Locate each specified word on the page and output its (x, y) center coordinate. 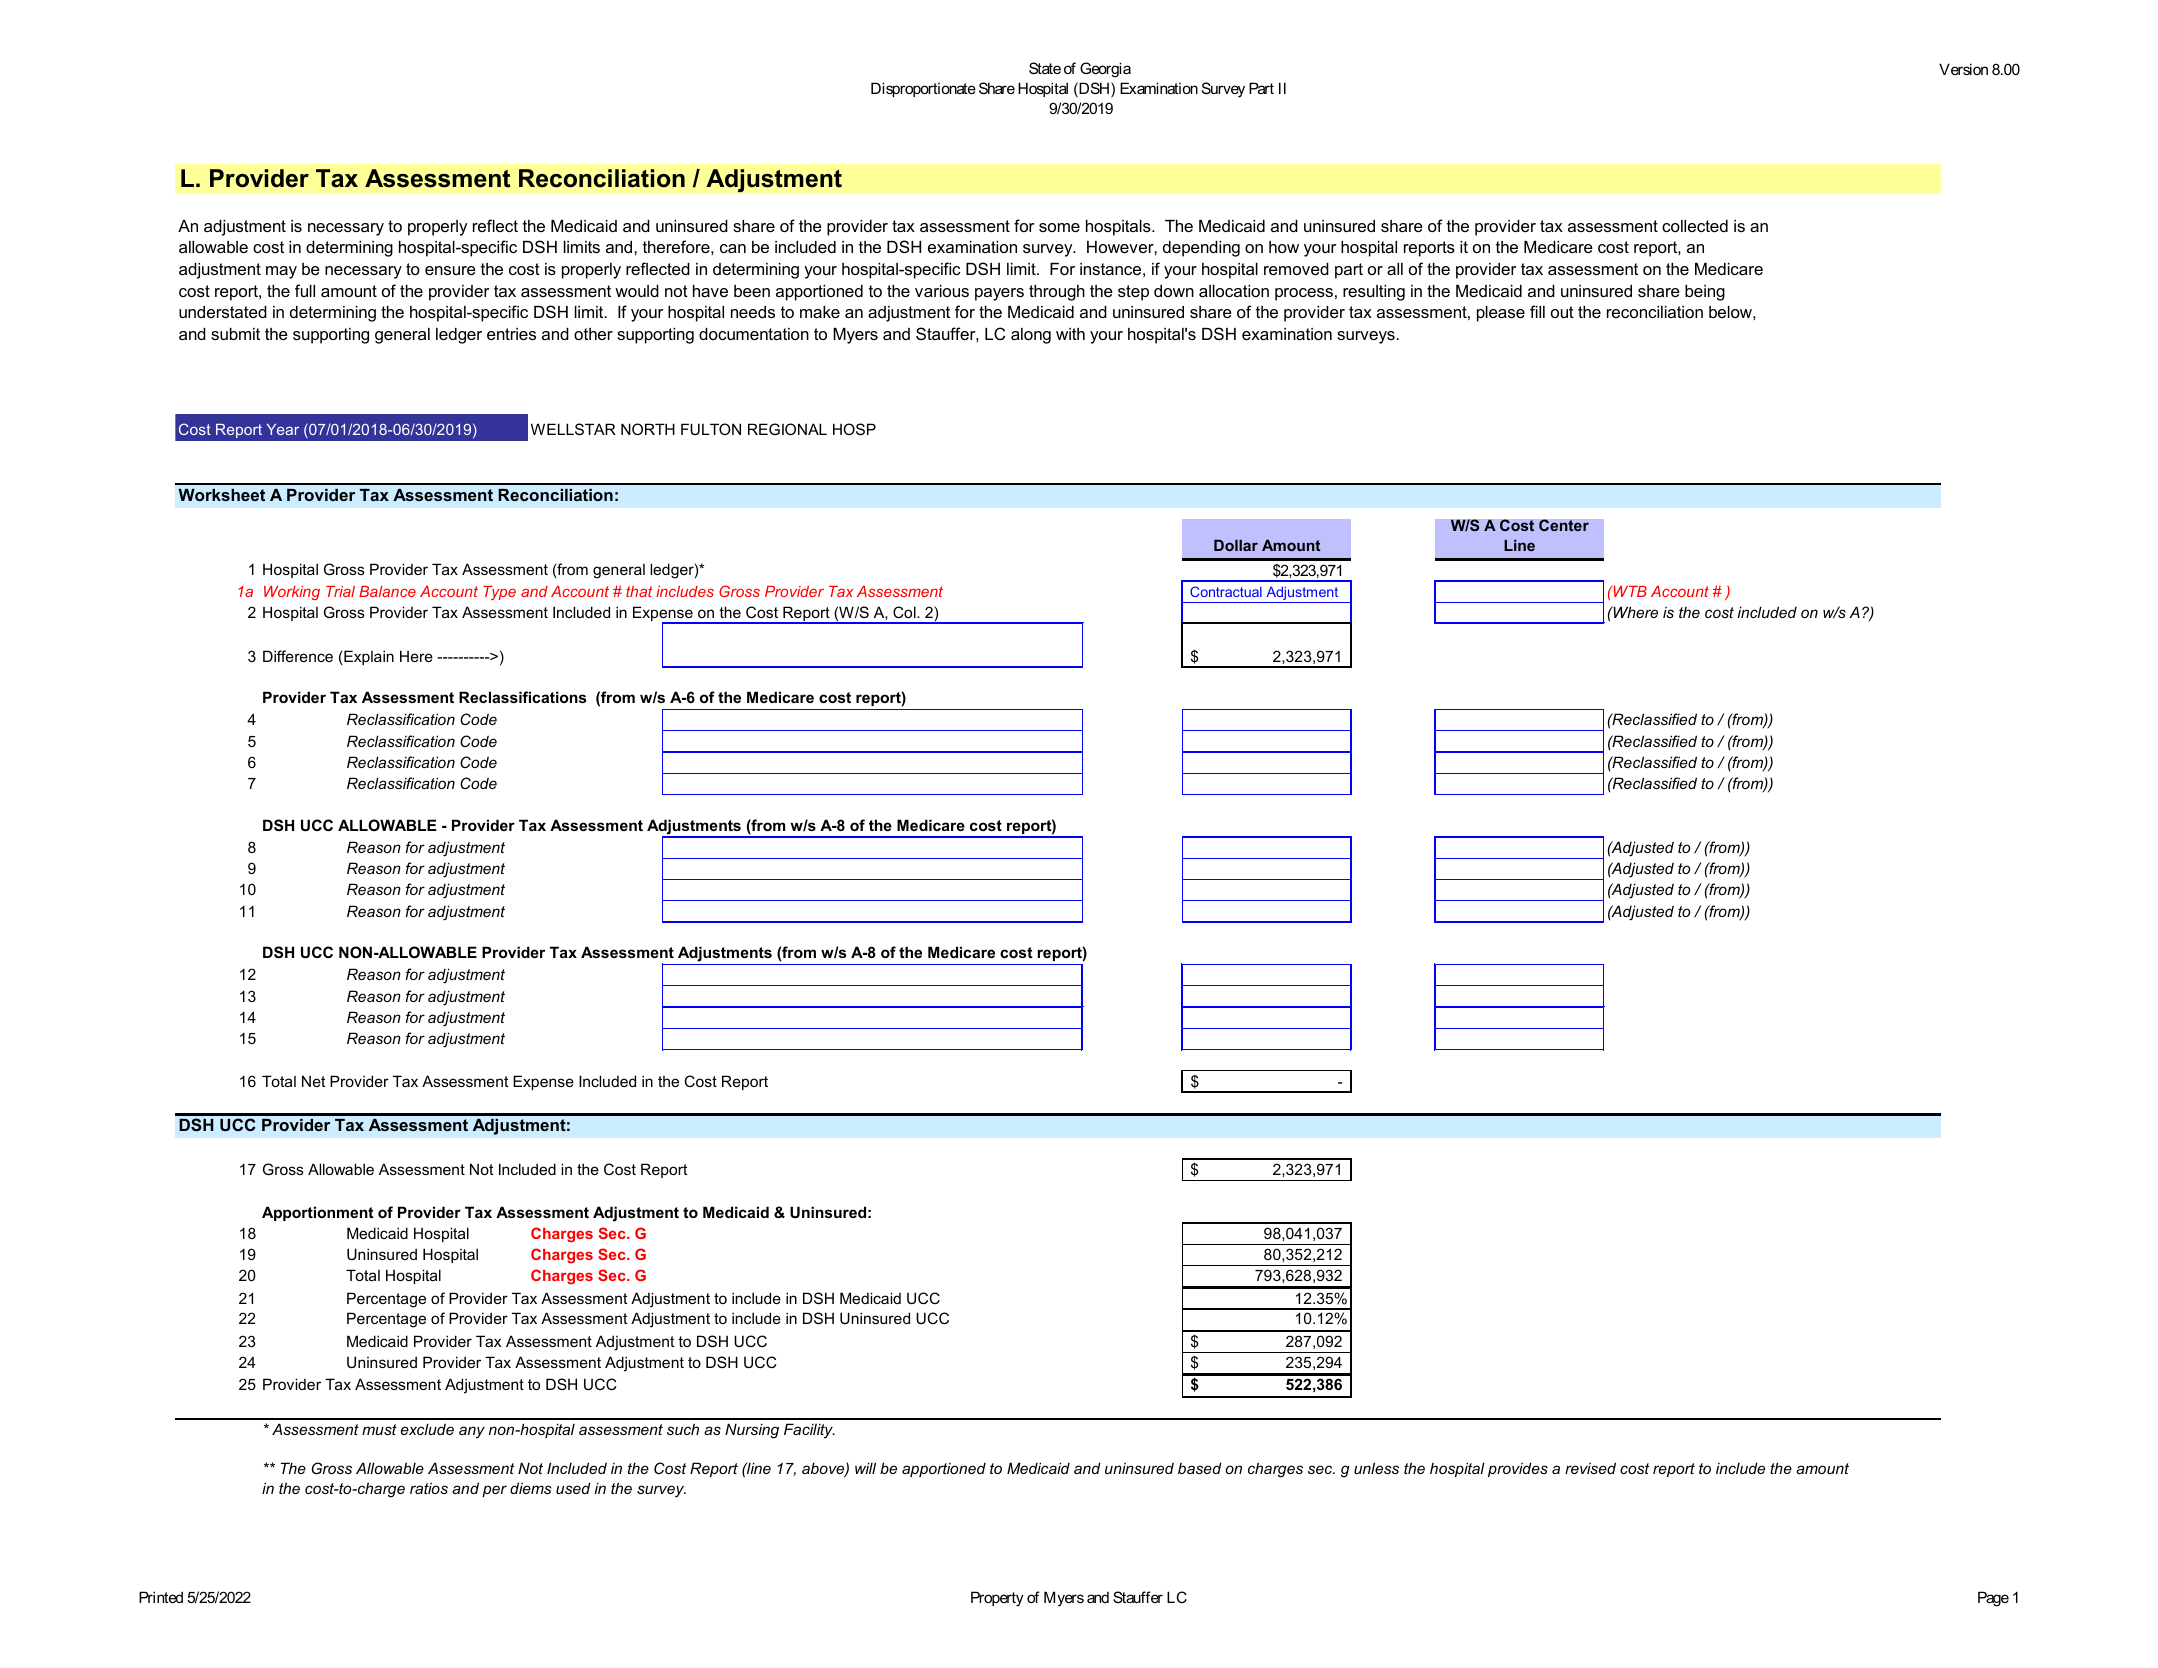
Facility (809, 1431)
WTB (1629, 591)
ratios (429, 1488)
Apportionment (318, 1213)
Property (997, 1599)
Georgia (1105, 70)
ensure (450, 270)
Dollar (1236, 545)
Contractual (1226, 591)
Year (283, 429)
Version (1963, 69)
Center (1564, 525)
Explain (368, 657)
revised (1590, 1468)
